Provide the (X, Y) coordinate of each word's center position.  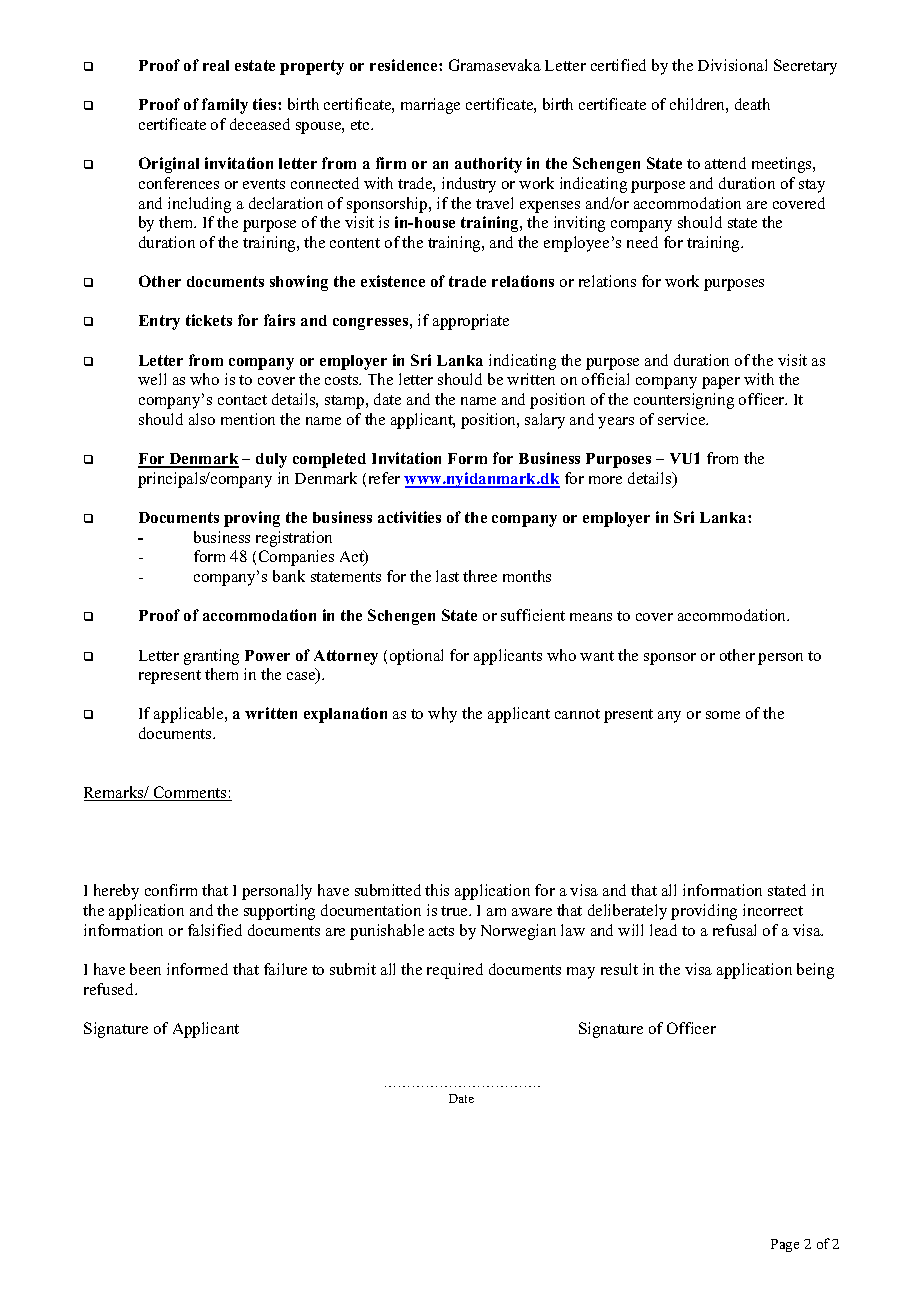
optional (416, 657)
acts (441, 931)
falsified (215, 930)
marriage (430, 106)
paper (721, 383)
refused (110, 989)
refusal (734, 930)
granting (211, 657)
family (225, 106)
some (723, 715)
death (752, 104)
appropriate (471, 322)
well (152, 379)
